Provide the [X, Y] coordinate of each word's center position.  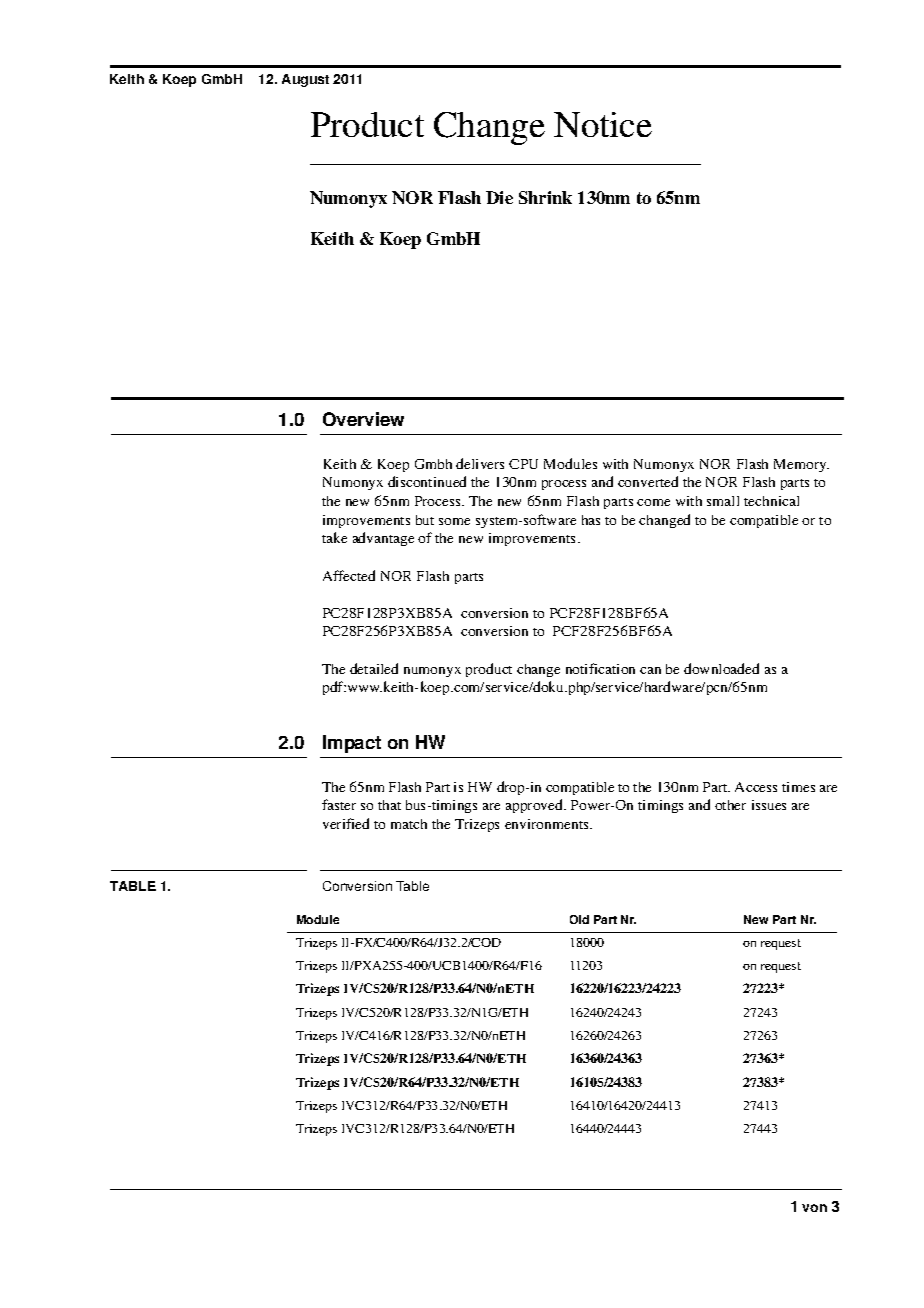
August [305, 80]
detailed [374, 668]
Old [579, 919]
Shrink [545, 197]
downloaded [721, 668]
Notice [603, 124]
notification [600, 668]
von [814, 1208]
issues [769, 805]
